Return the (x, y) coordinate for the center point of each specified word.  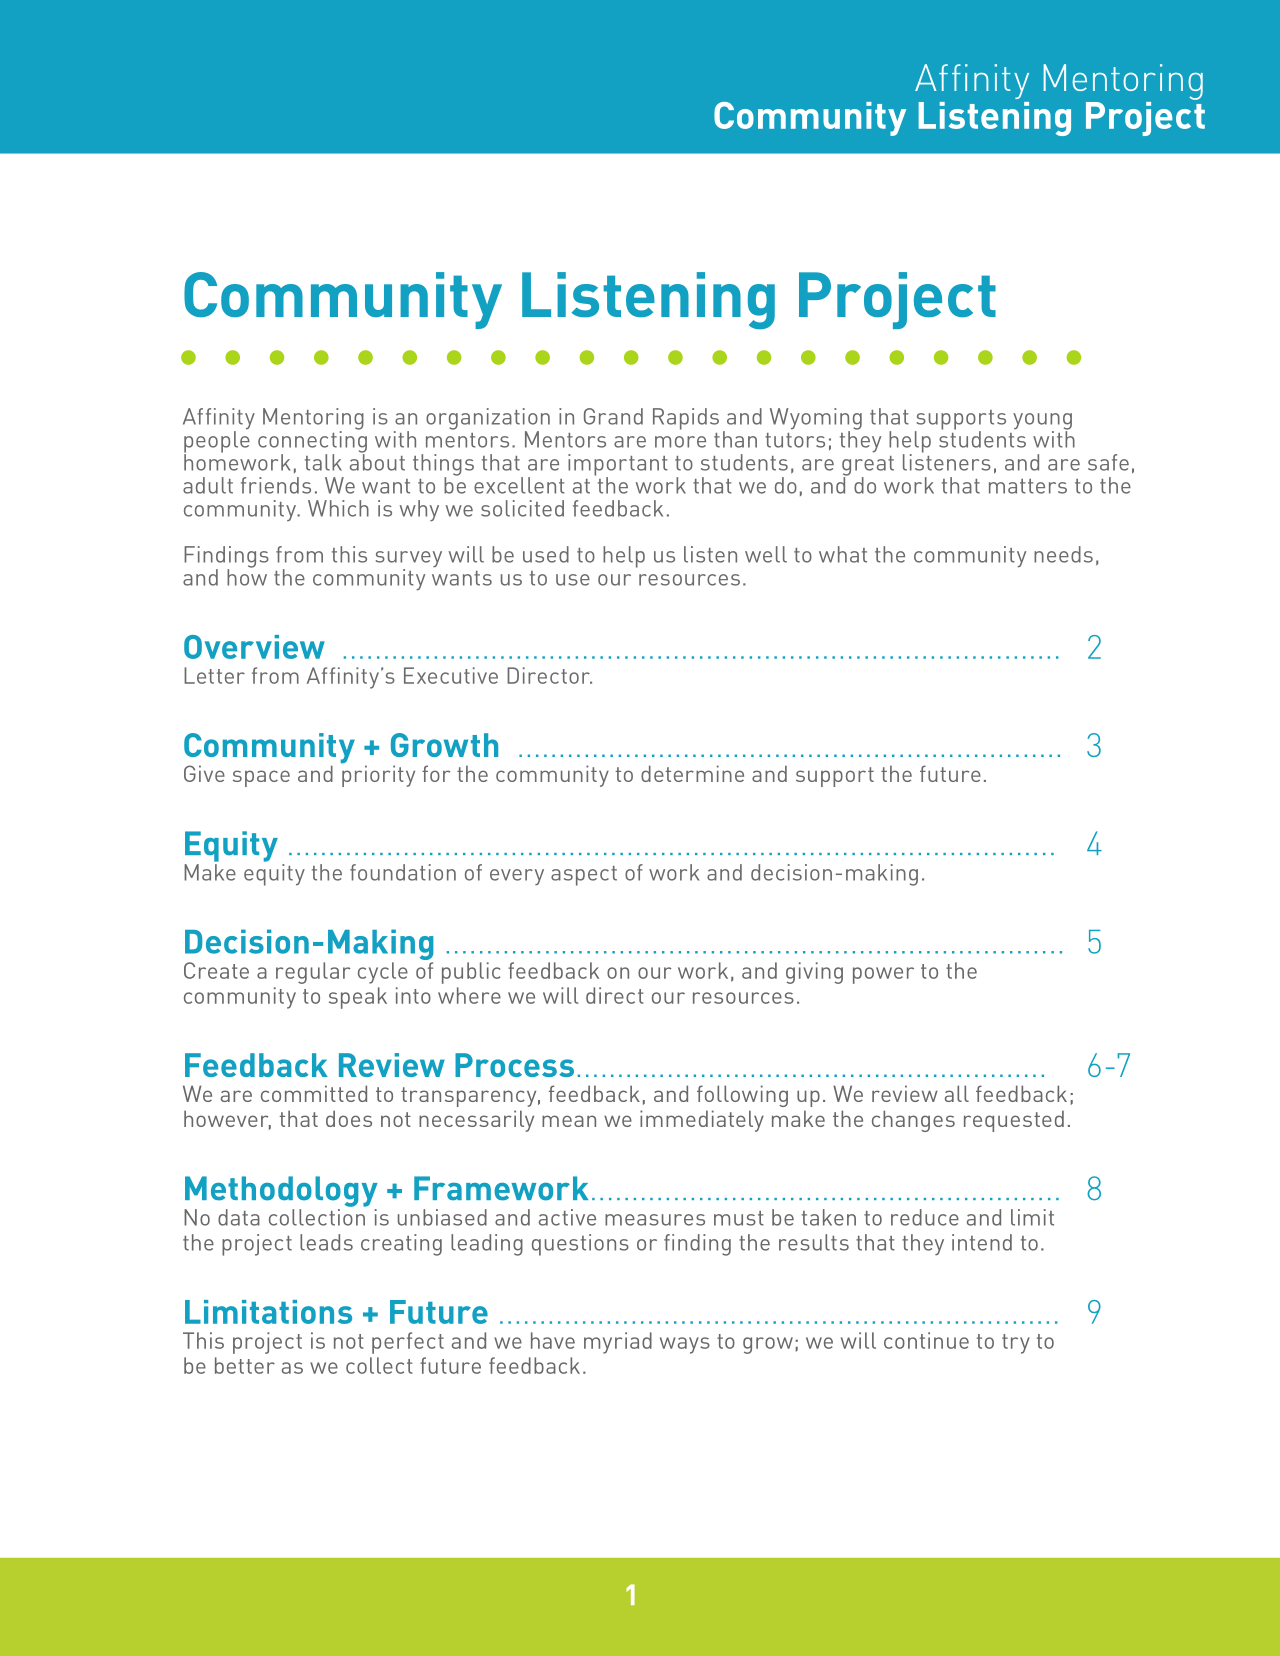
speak (358, 998)
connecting (312, 442)
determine (692, 773)
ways (685, 1345)
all (957, 1093)
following (742, 1096)
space (261, 778)
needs (1063, 554)
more (680, 442)
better (245, 1365)
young (1042, 422)
